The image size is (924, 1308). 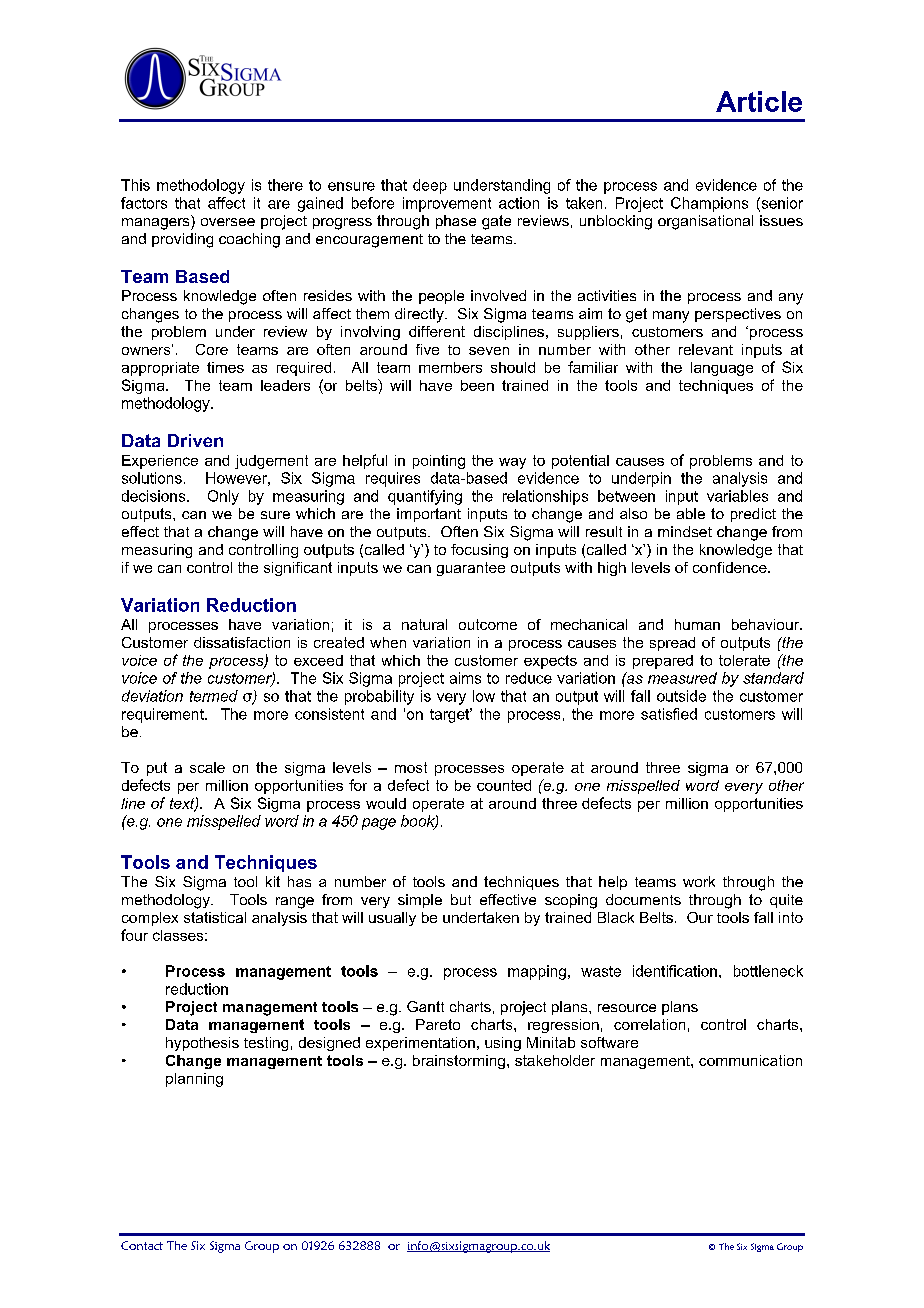 I want to click on communication, so click(x=750, y=1060).
